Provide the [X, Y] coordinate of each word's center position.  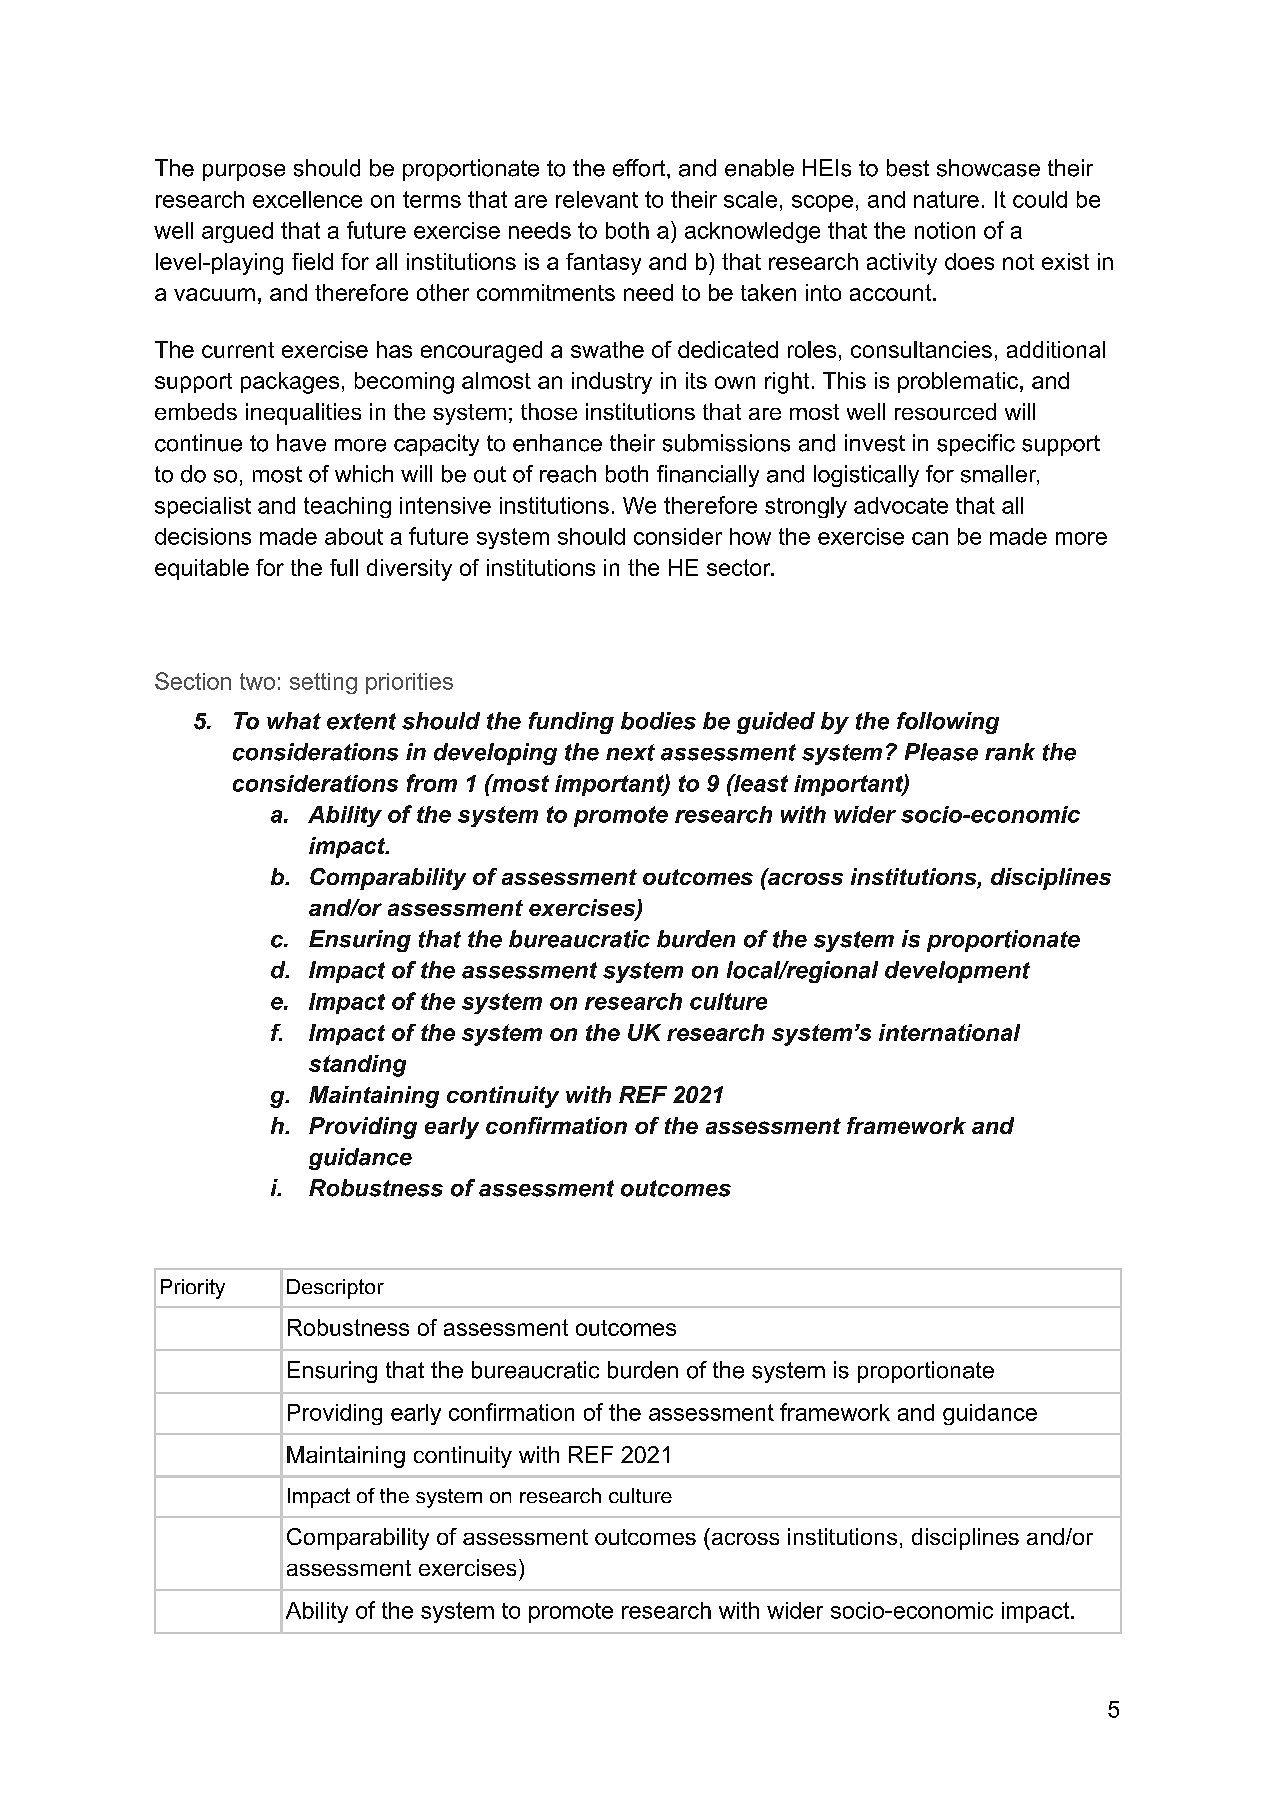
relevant [597, 199]
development [957, 972]
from [432, 783]
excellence [307, 199]
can [930, 538]
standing [357, 1066]
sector [740, 567]
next [630, 752]
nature [946, 199]
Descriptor [335, 1289]
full [344, 567]
